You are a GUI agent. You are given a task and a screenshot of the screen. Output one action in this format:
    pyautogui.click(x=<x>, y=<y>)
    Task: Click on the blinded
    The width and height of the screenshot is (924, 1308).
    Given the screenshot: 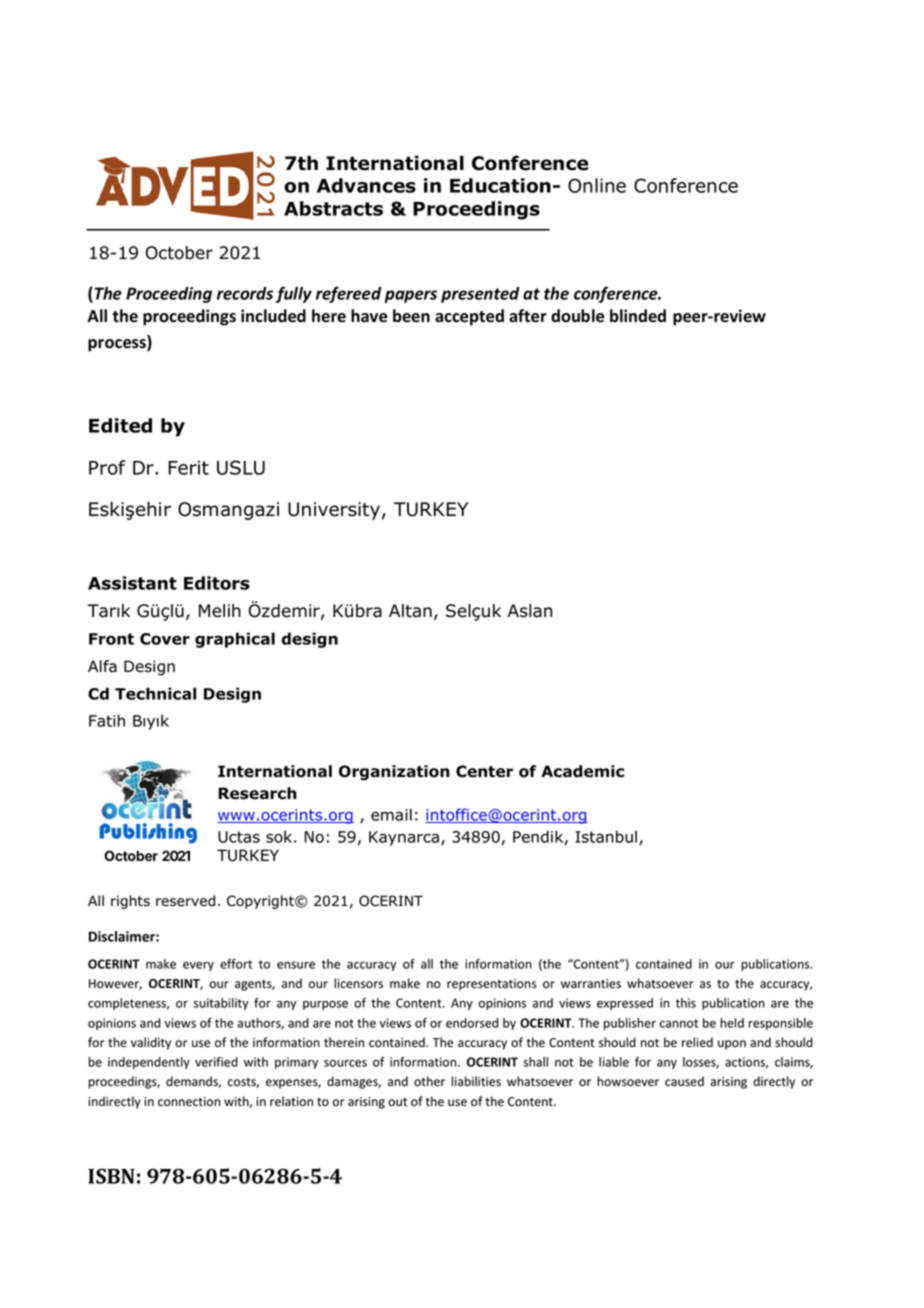 What is the action you would take?
    pyautogui.click(x=638, y=316)
